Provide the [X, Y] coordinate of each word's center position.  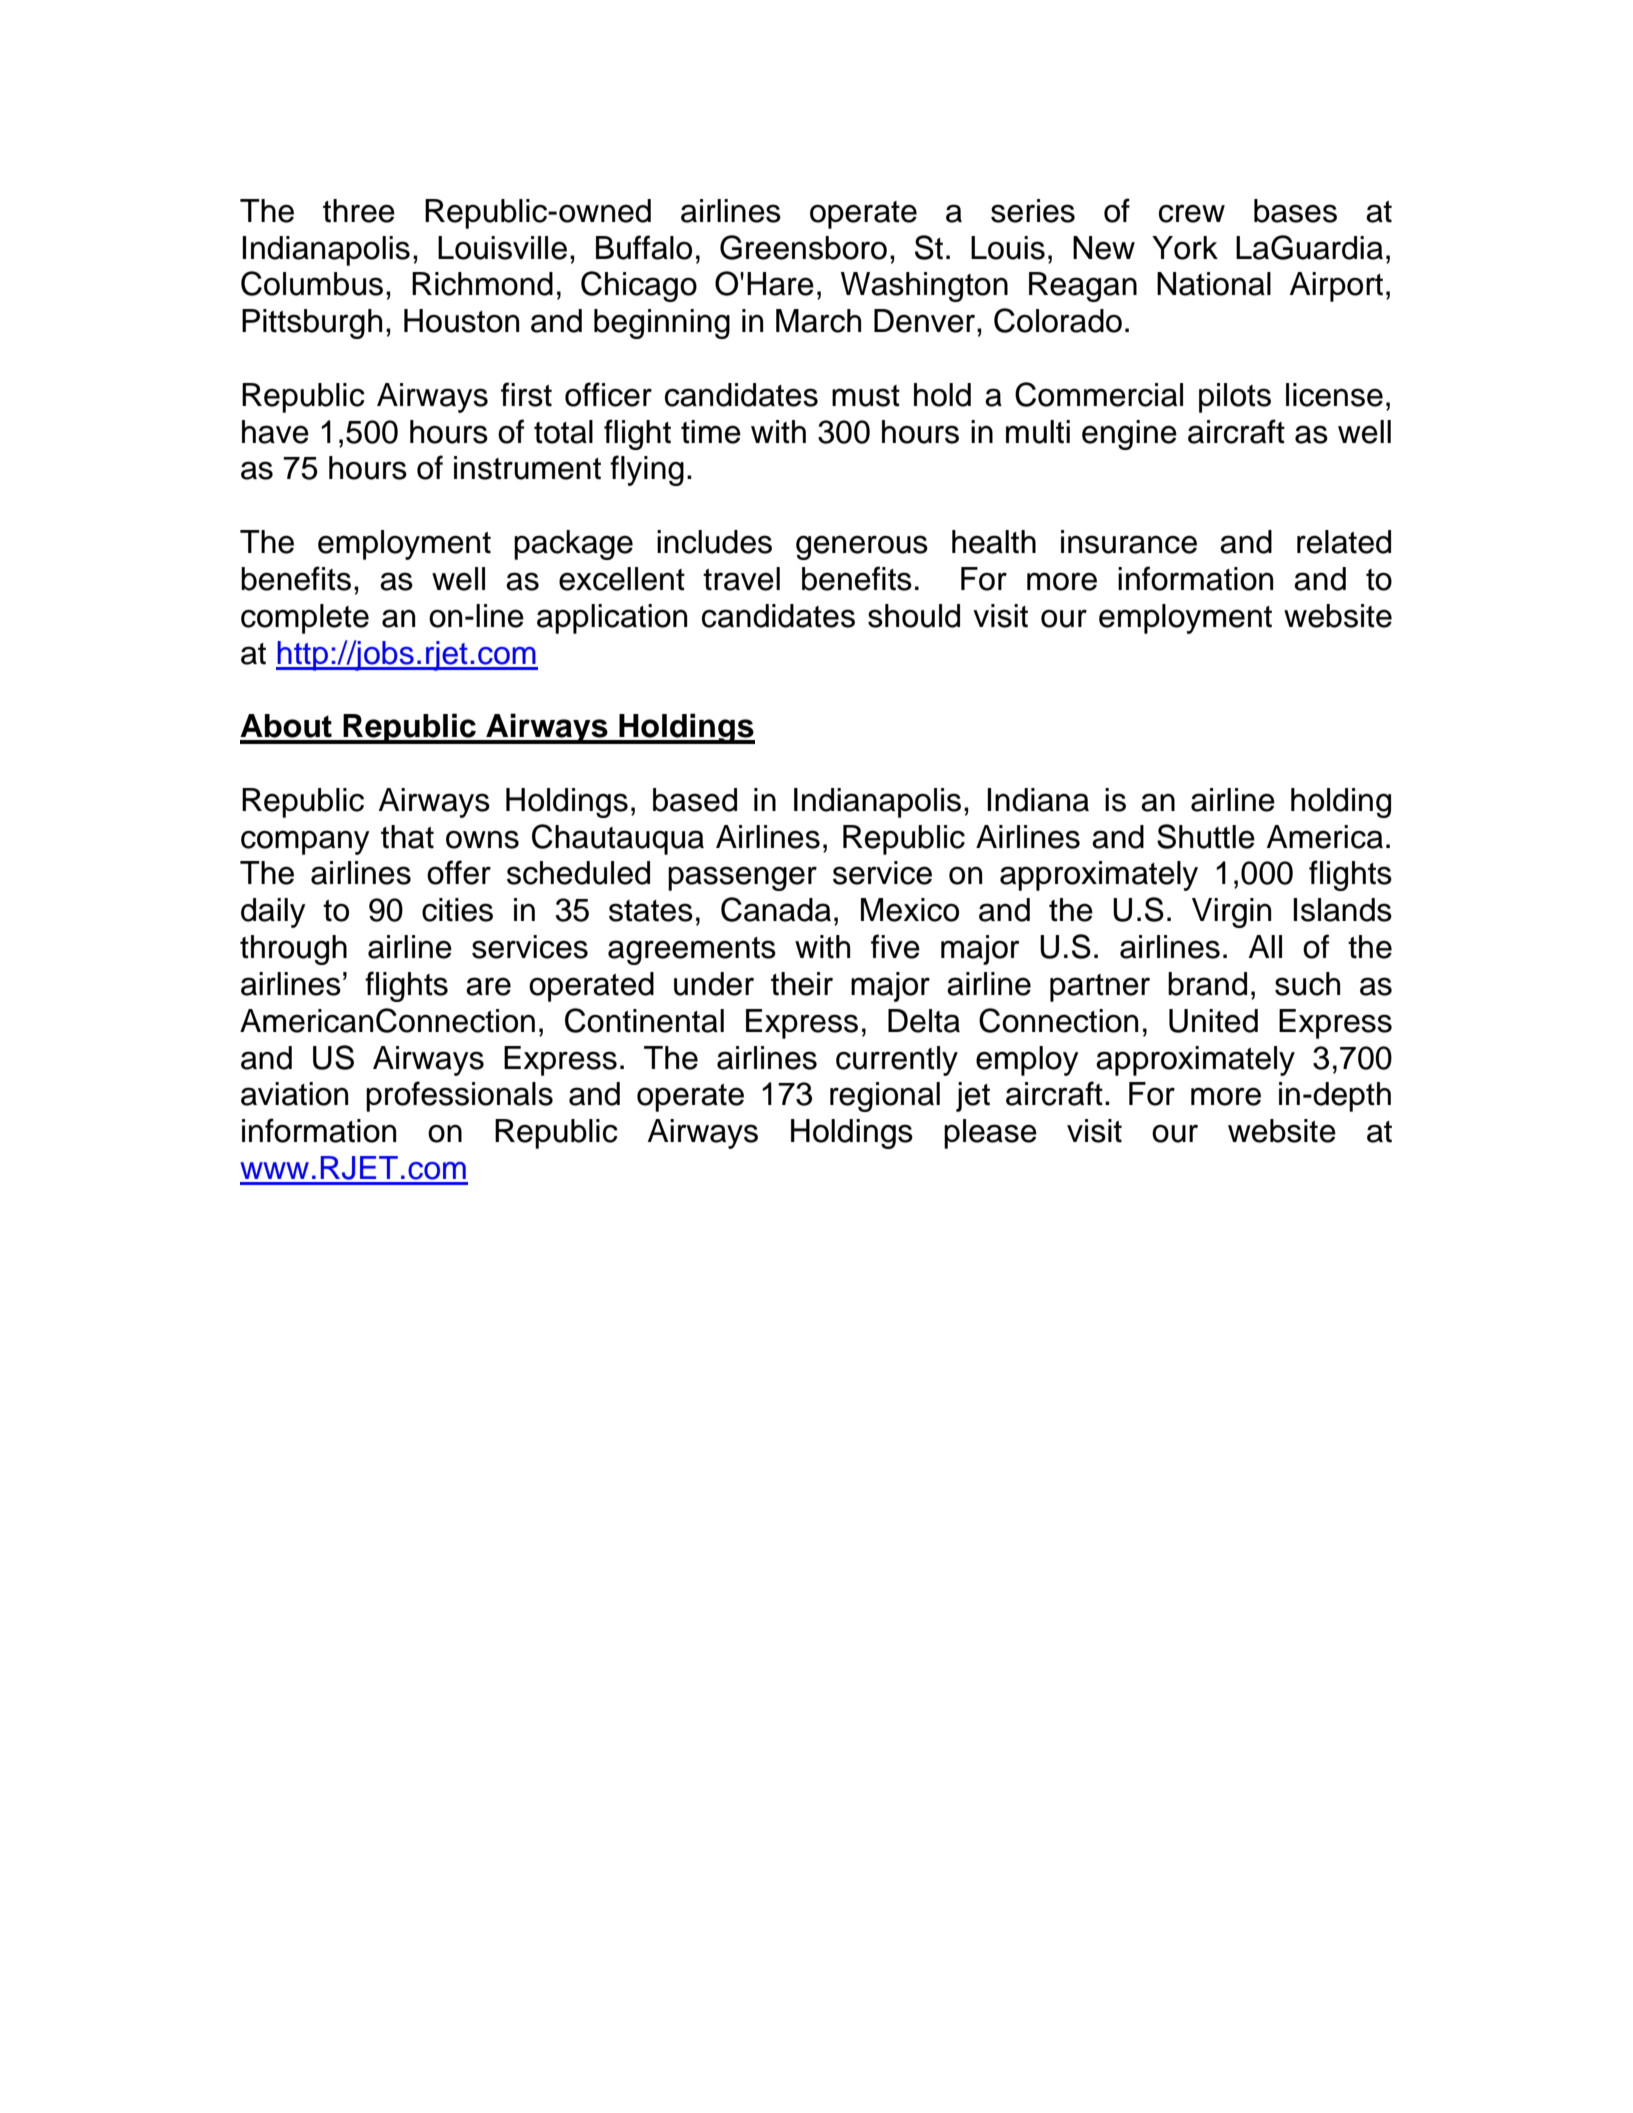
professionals [459, 1096]
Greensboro [803, 247]
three [359, 211]
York [1185, 248]
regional [885, 1097]
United [1213, 1021]
